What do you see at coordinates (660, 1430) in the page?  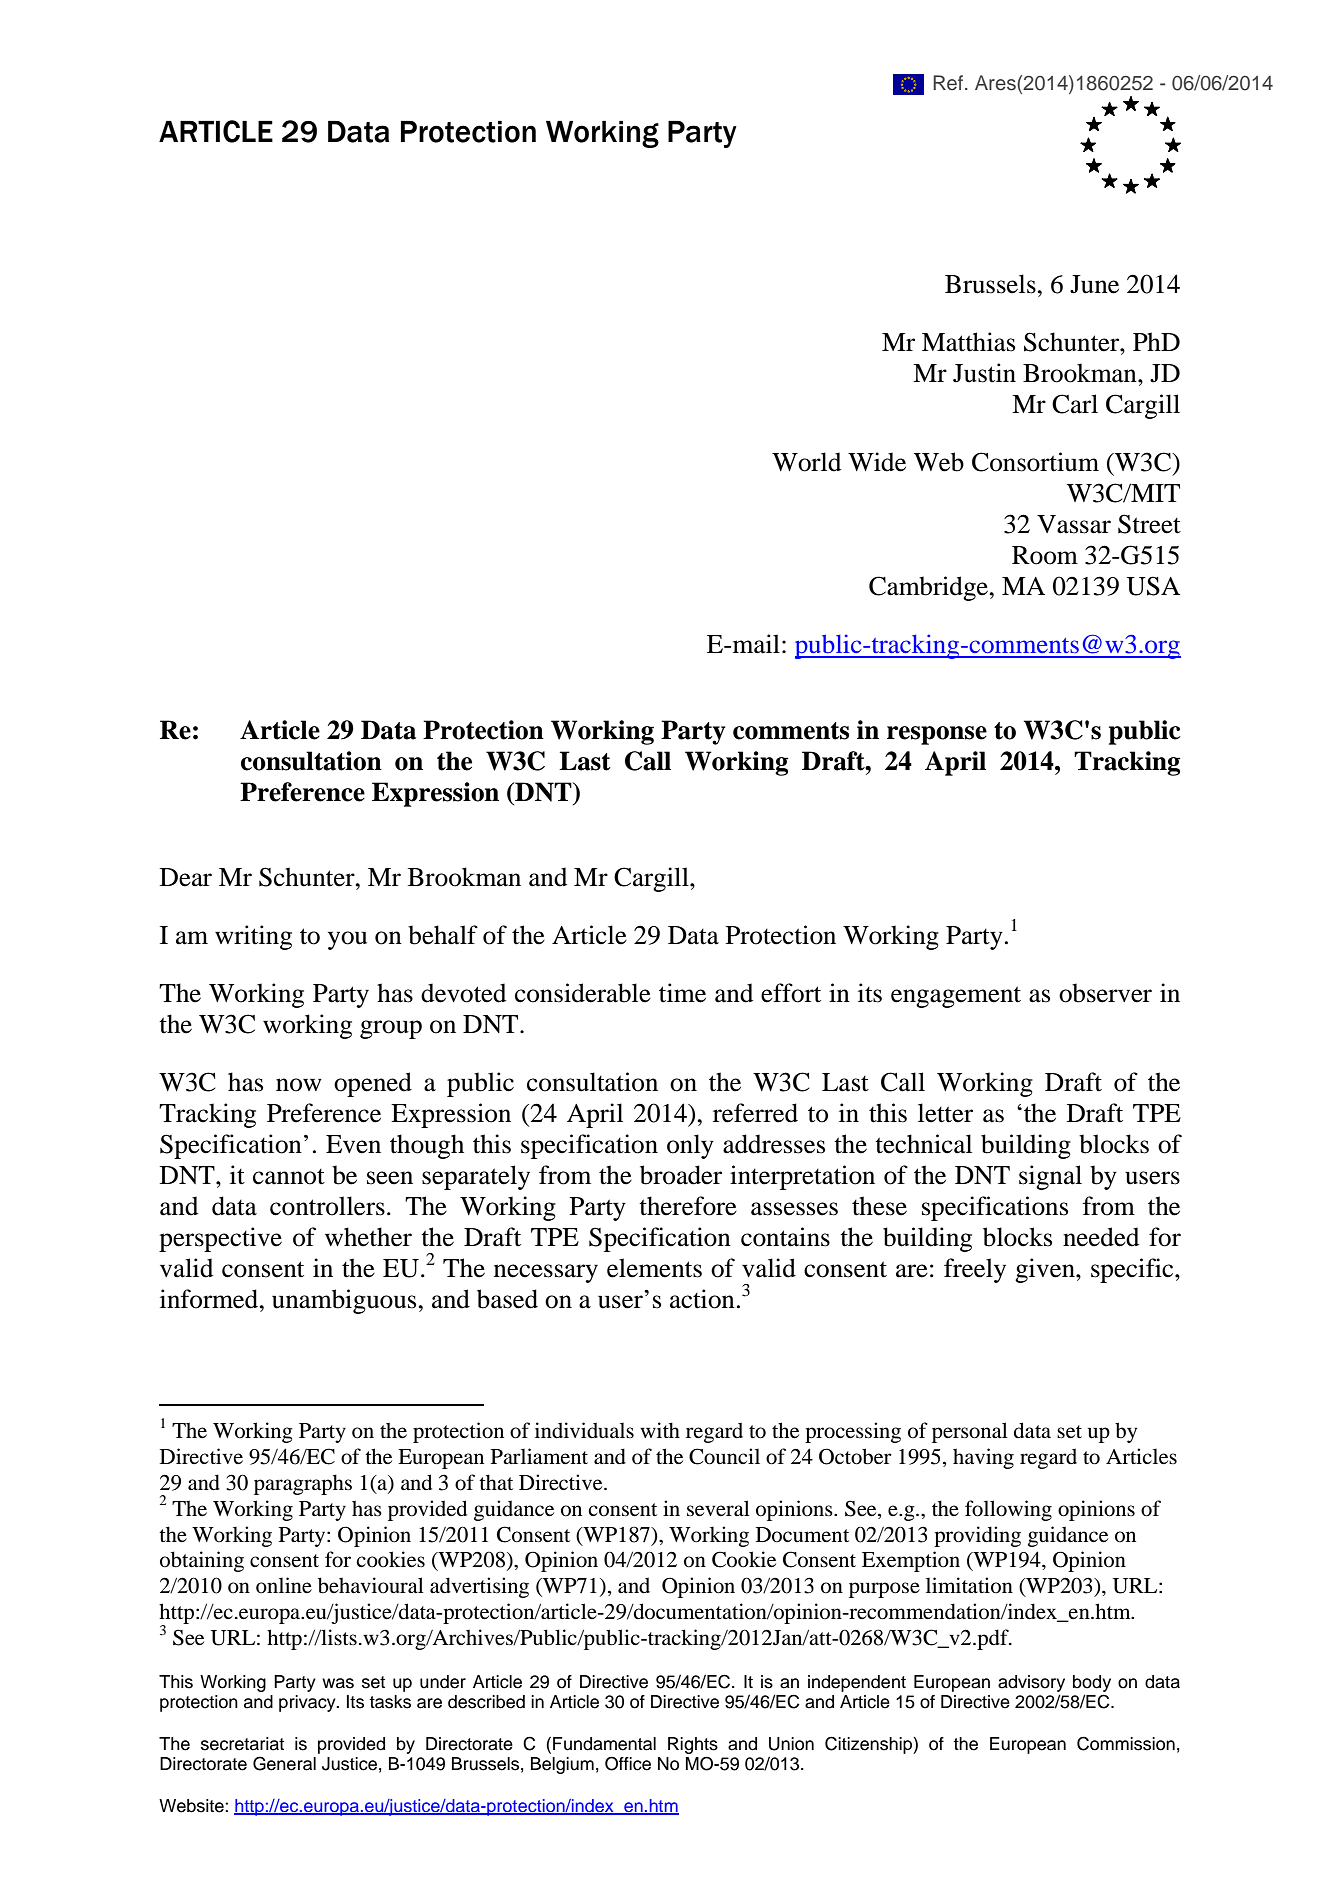 I see `with` at bounding box center [660, 1430].
